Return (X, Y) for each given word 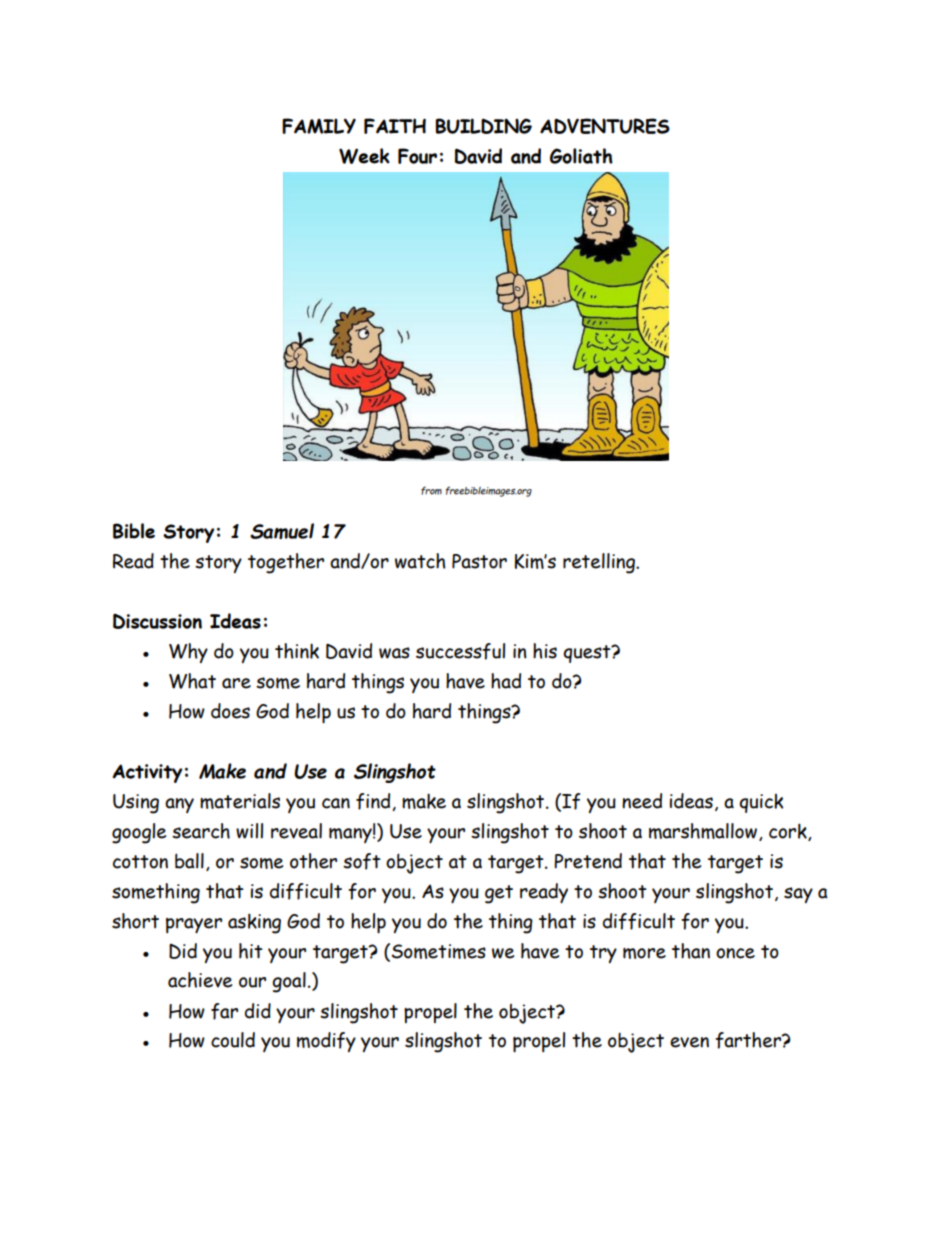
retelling (600, 563)
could (233, 1040)
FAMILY (319, 126)
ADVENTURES (605, 126)
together (286, 563)
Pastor (479, 561)
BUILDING (483, 126)
